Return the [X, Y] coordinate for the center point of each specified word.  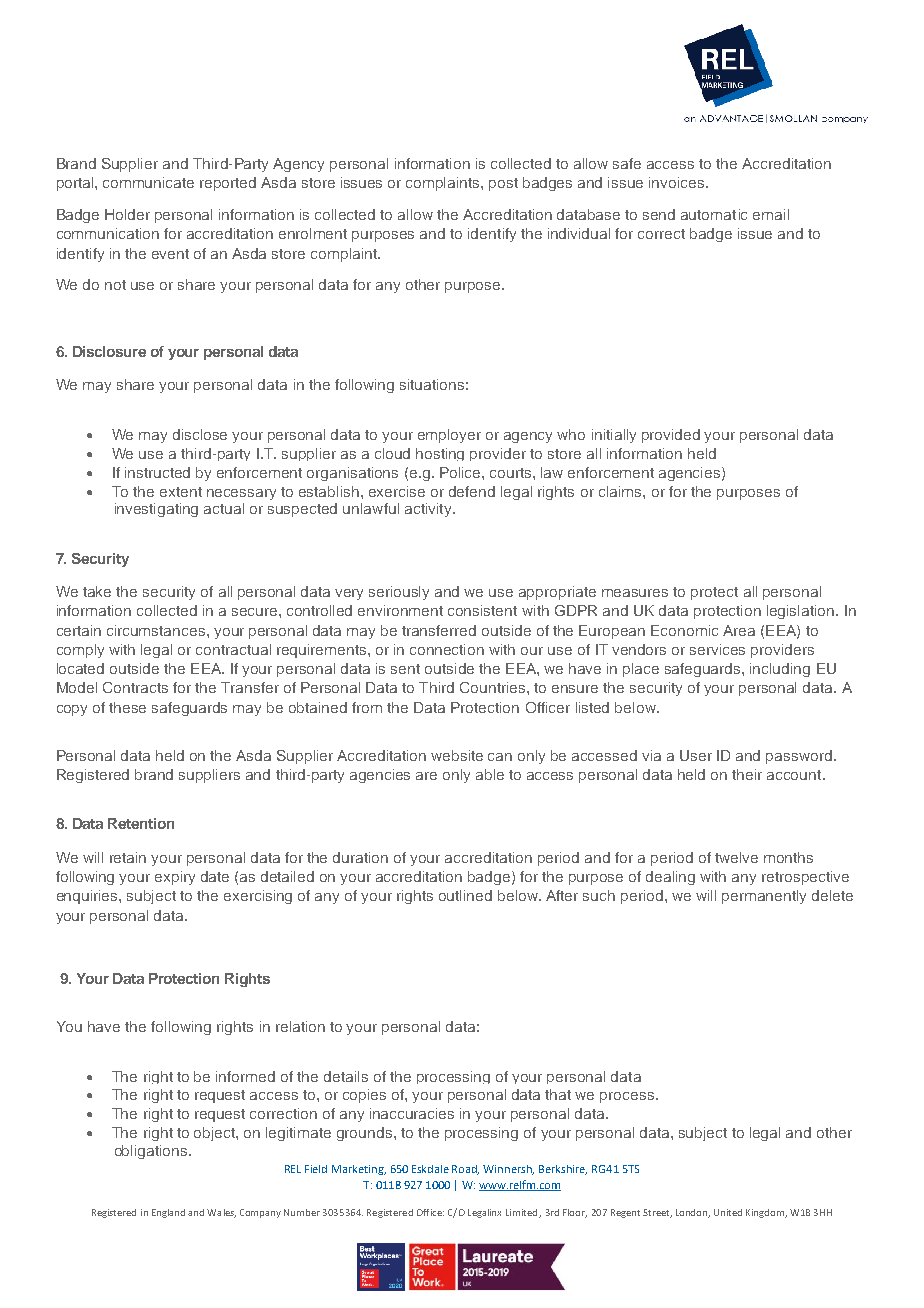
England [168, 1213]
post [503, 184]
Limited [523, 1213]
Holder [127, 214]
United [728, 1212]
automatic [714, 214]
